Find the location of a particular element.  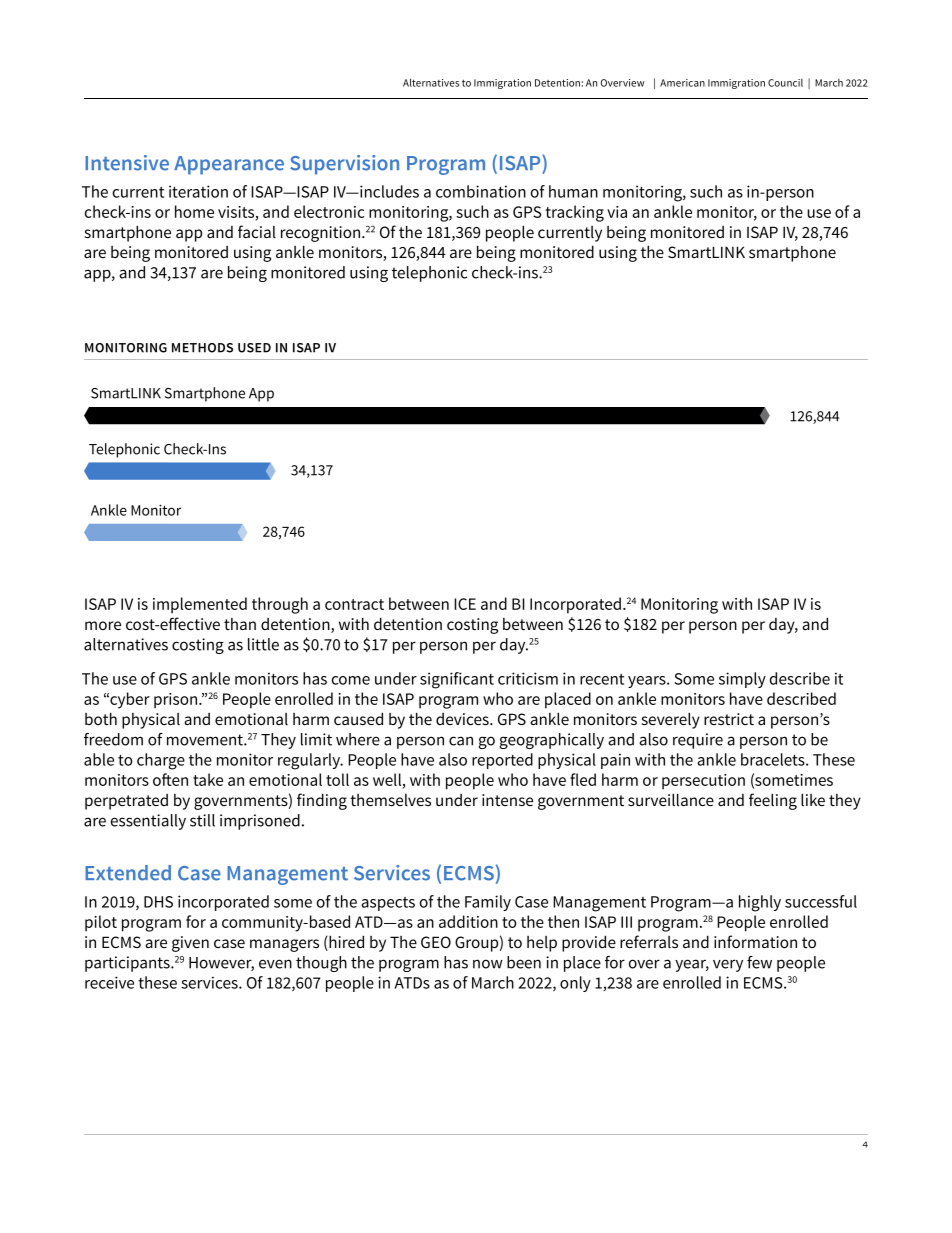

given is located at coordinates (190, 944).
